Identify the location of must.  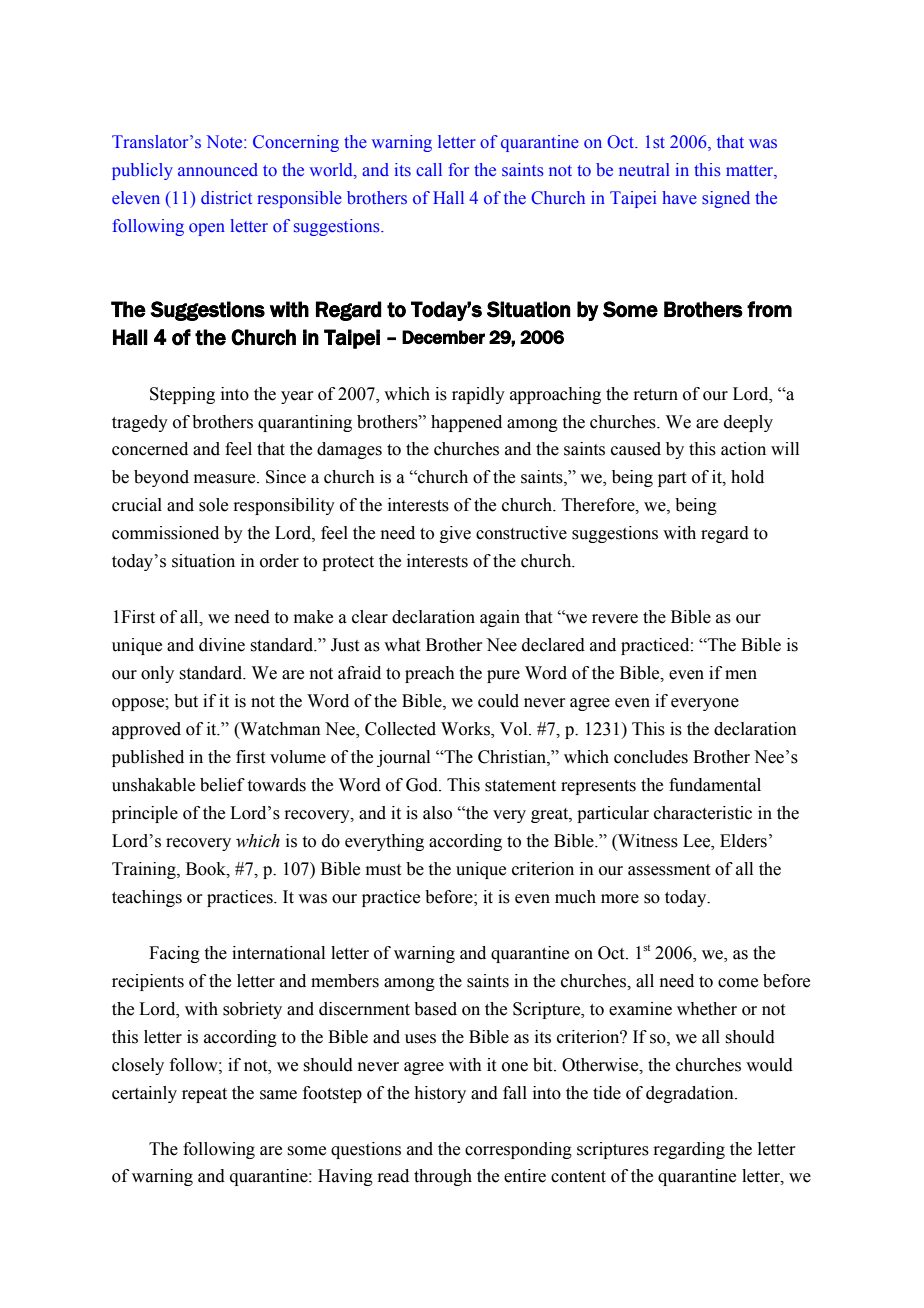
(383, 870).
